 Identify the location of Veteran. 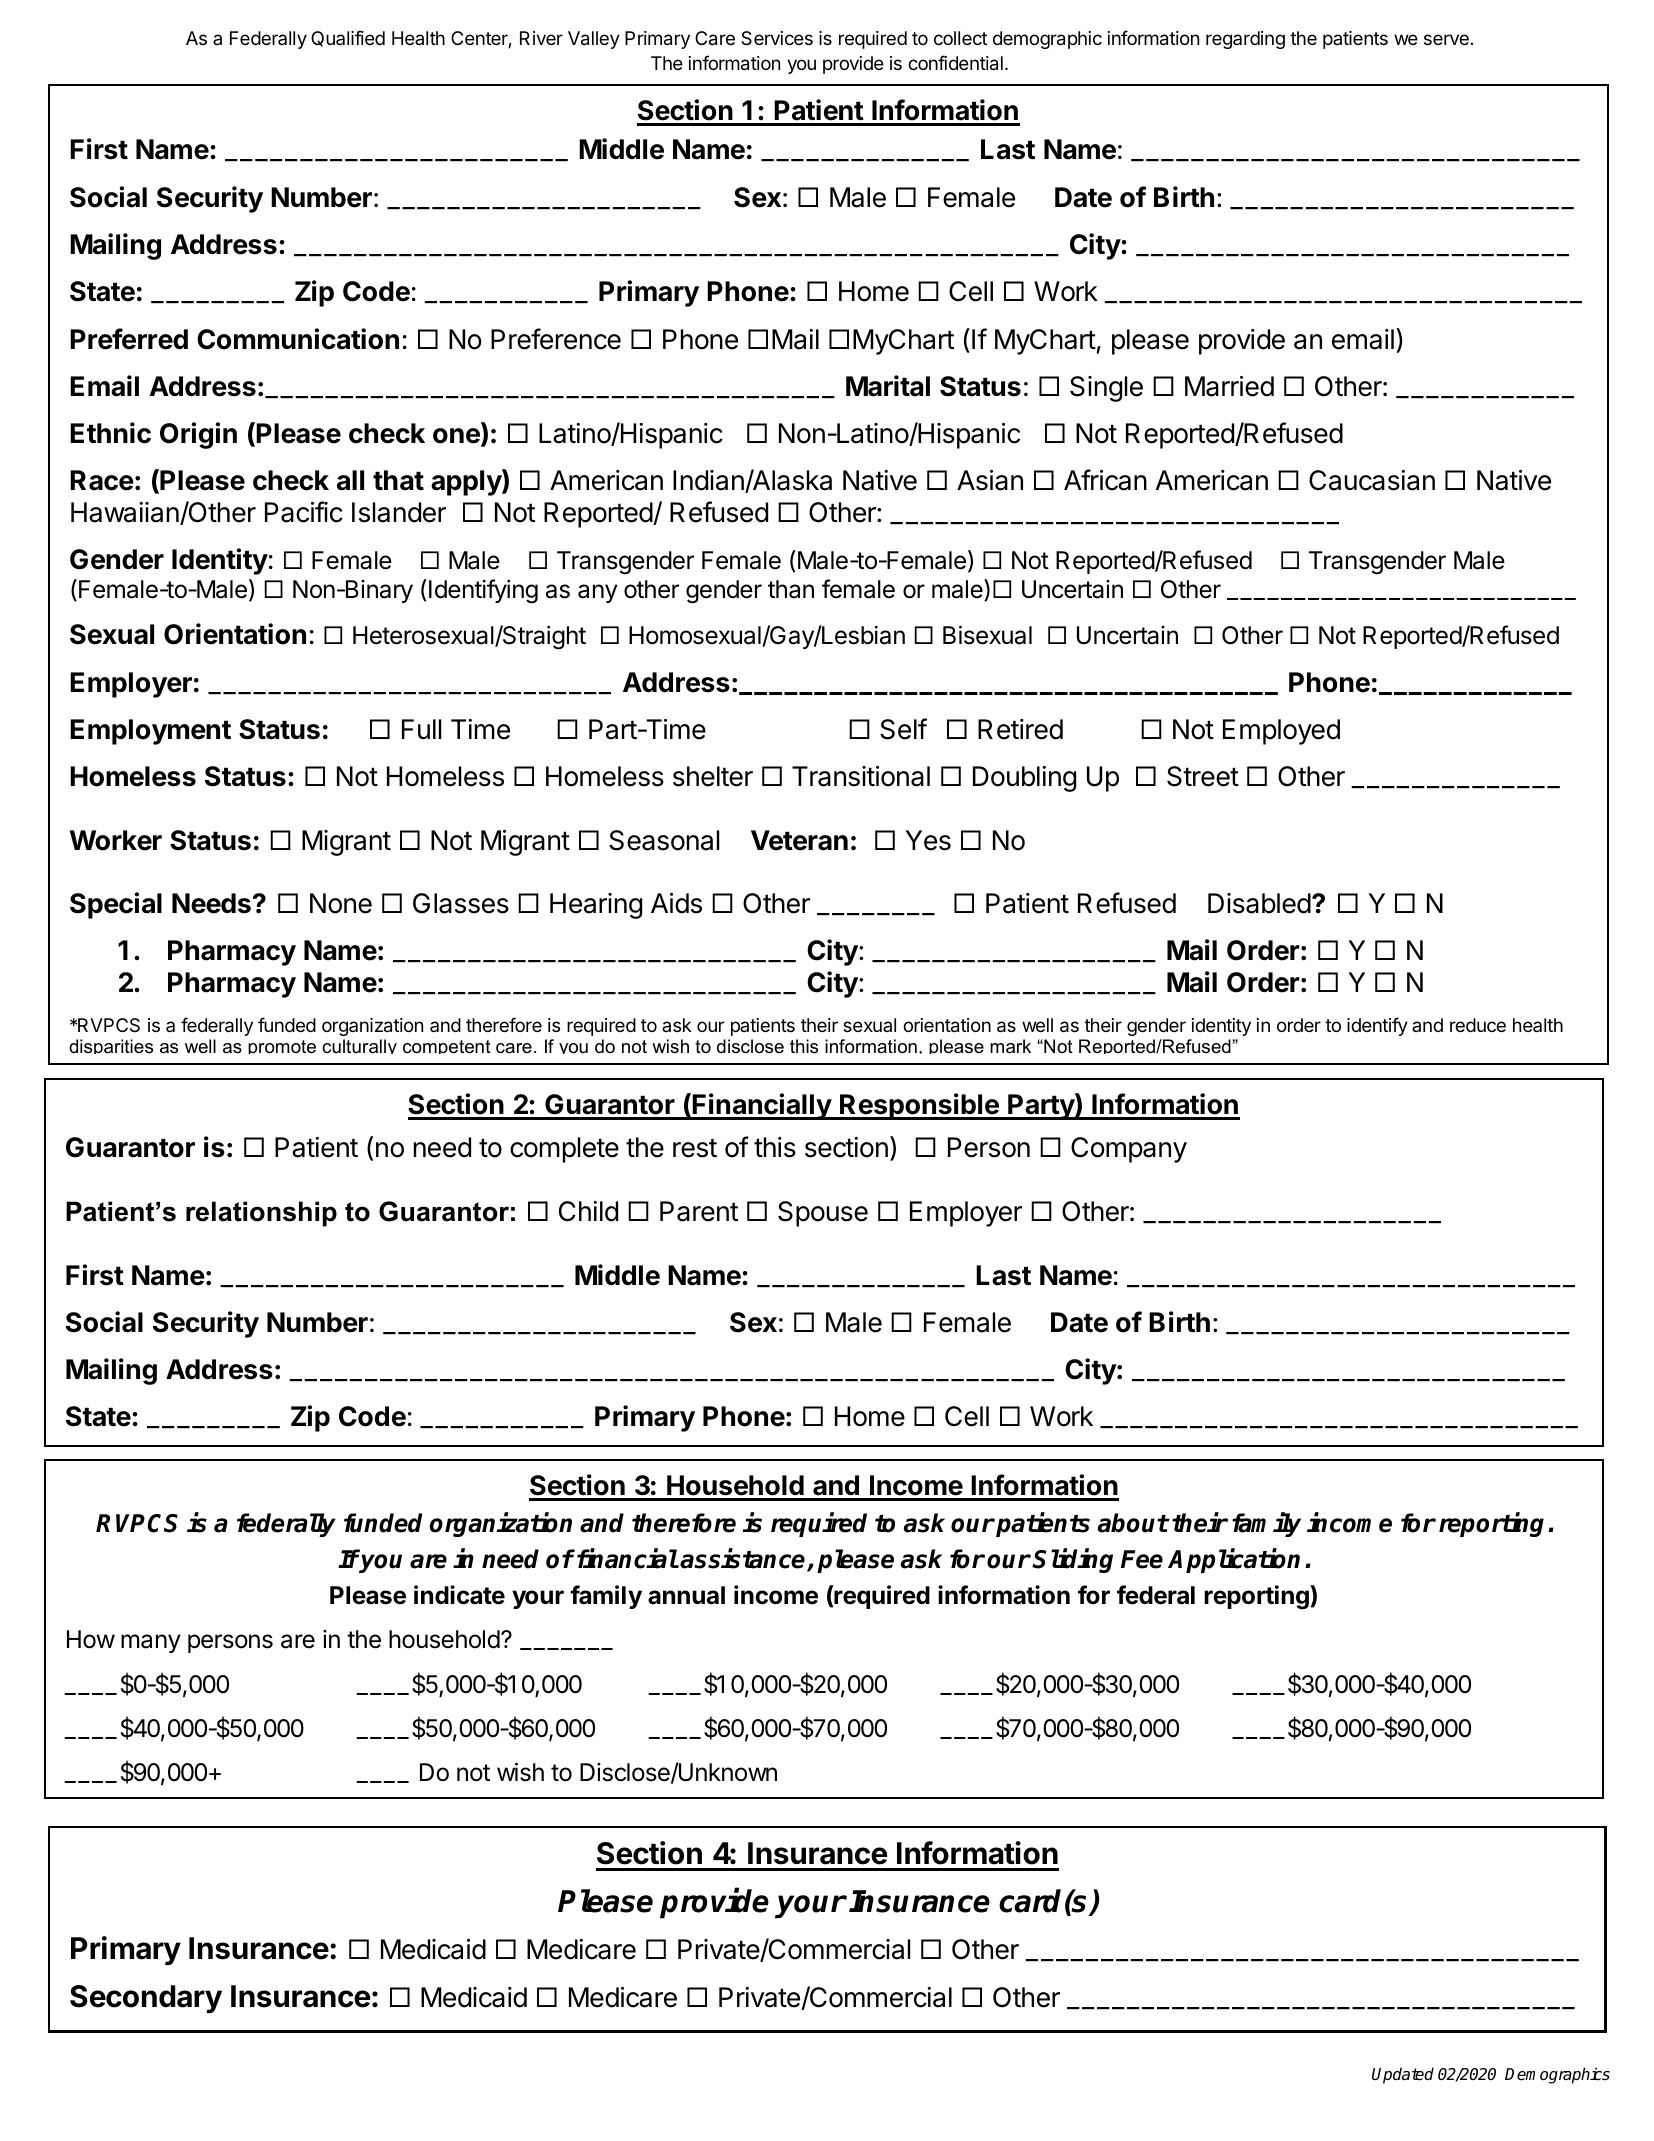
(799, 840).
